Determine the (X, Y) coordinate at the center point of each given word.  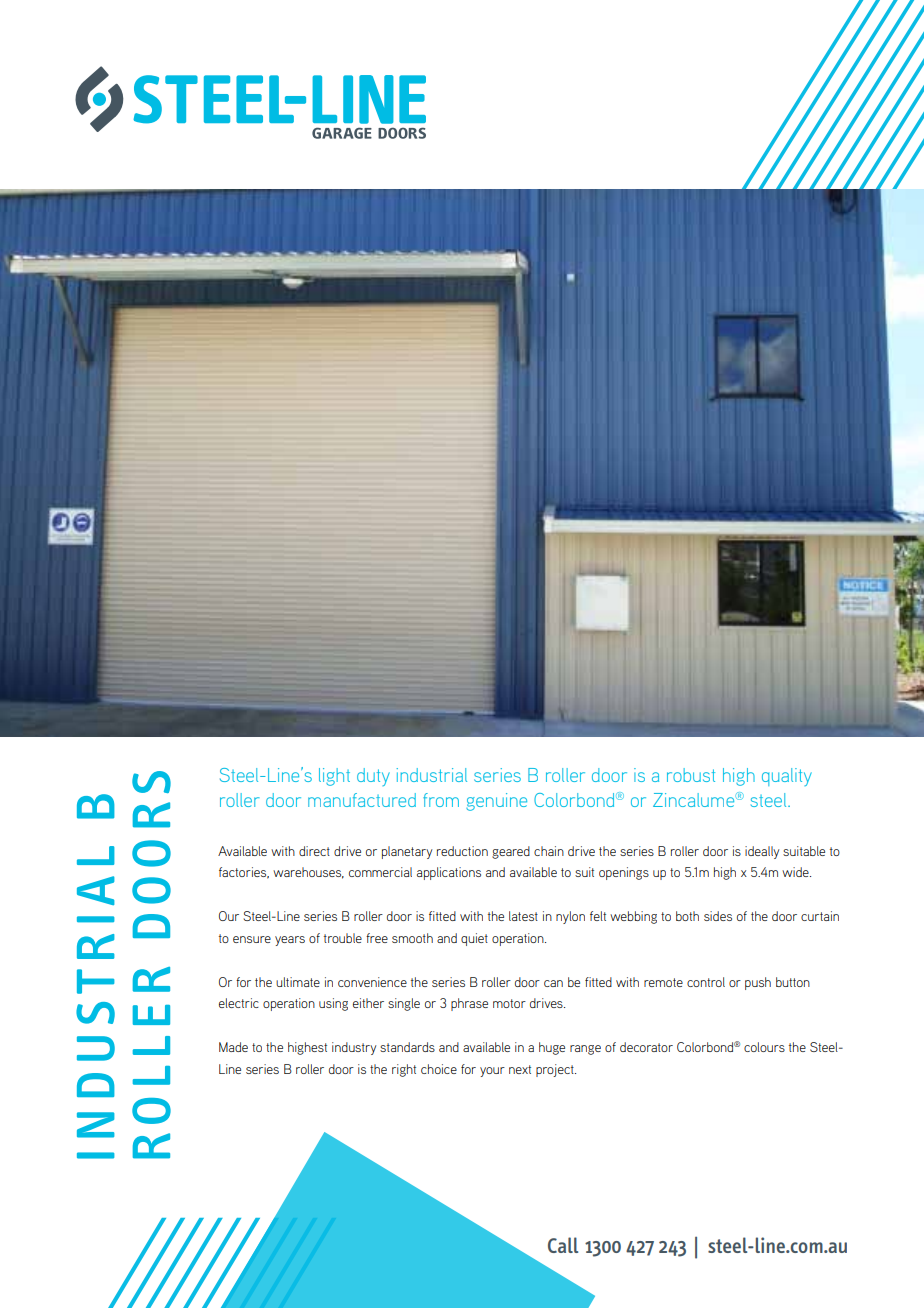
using (333, 1004)
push (758, 983)
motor (509, 1003)
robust (691, 775)
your (492, 1072)
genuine (496, 802)
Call (563, 1245)
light (334, 777)
